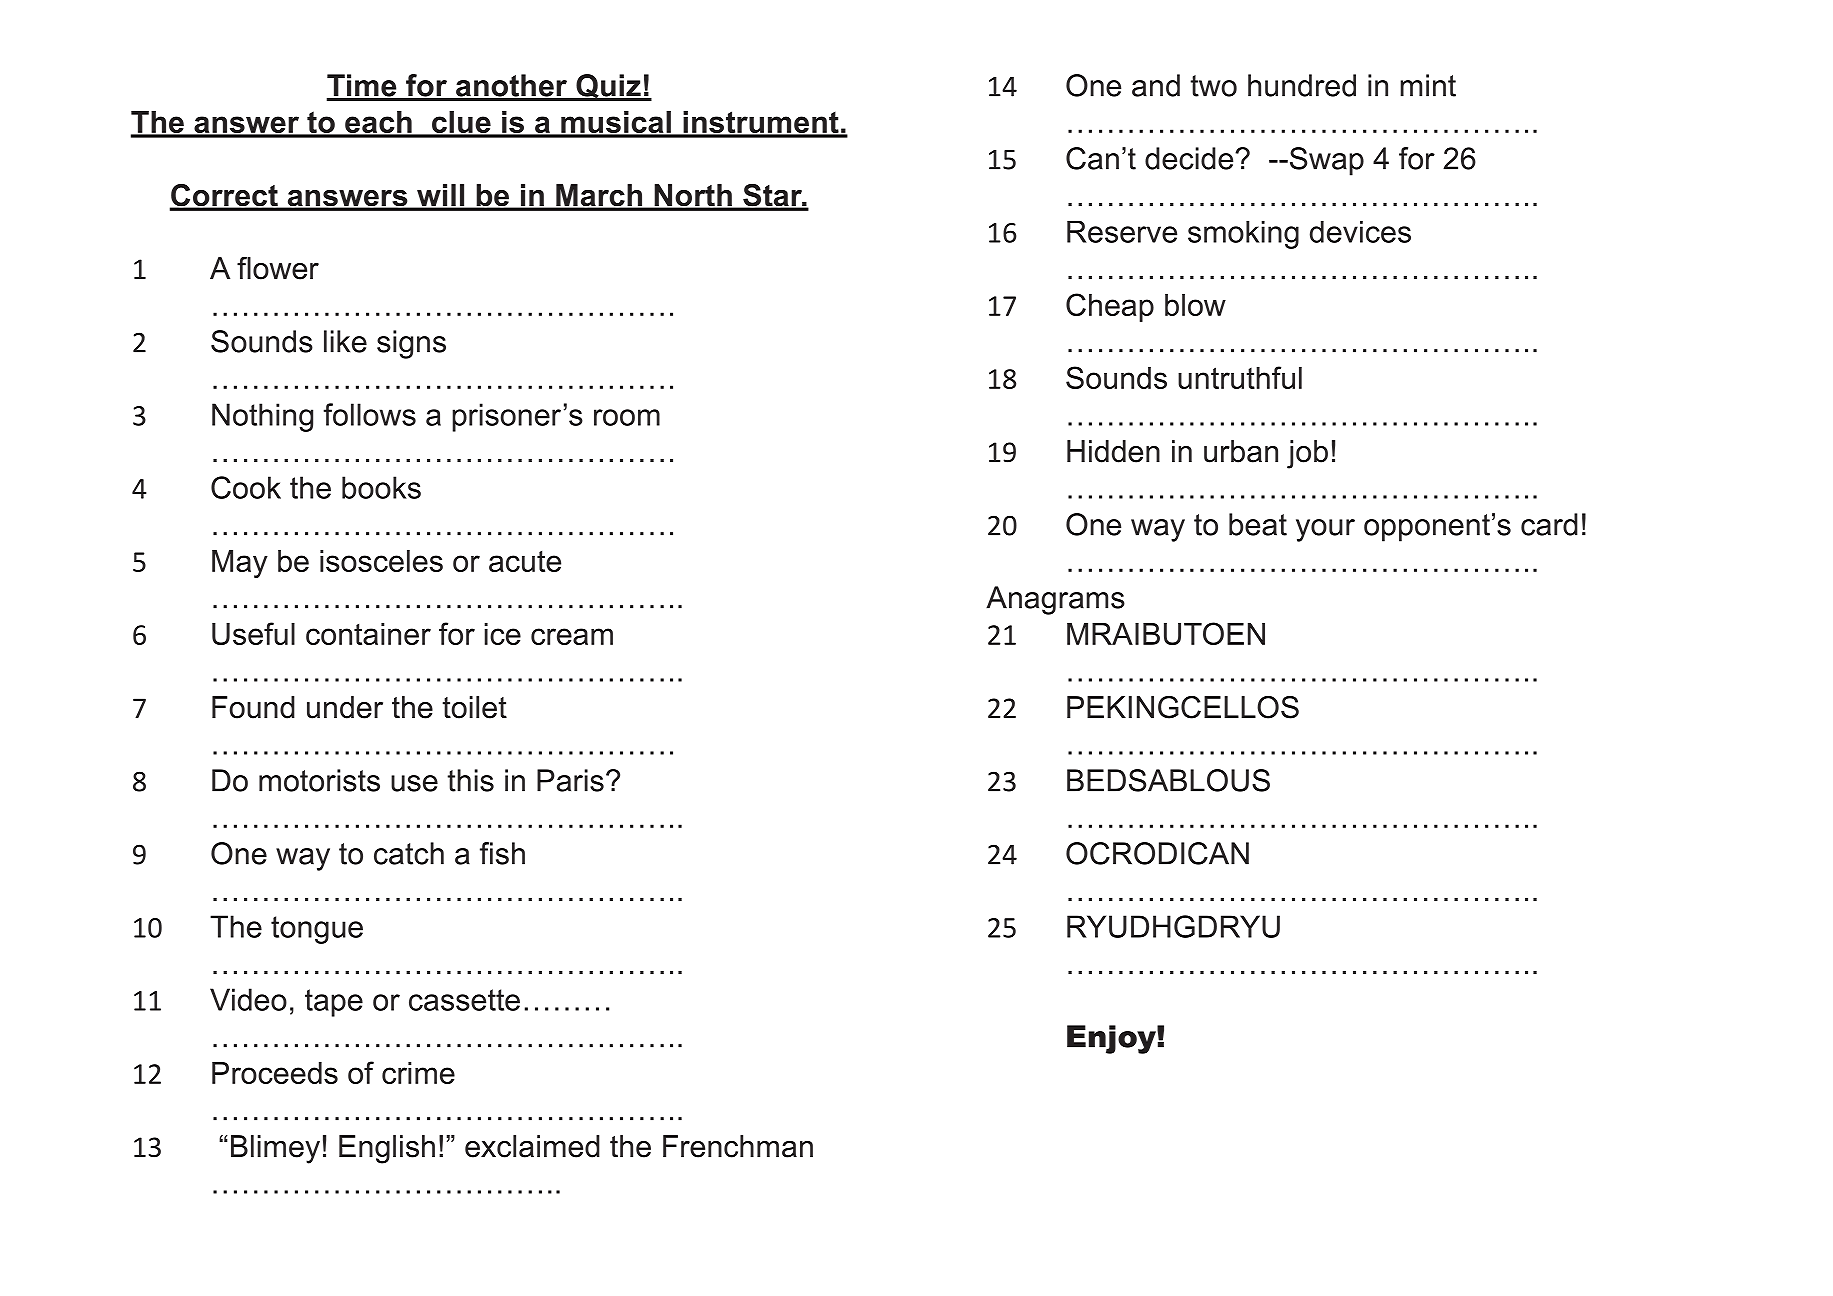 The image size is (1833, 1296). I want to click on exclaimed, so click(532, 1146).
